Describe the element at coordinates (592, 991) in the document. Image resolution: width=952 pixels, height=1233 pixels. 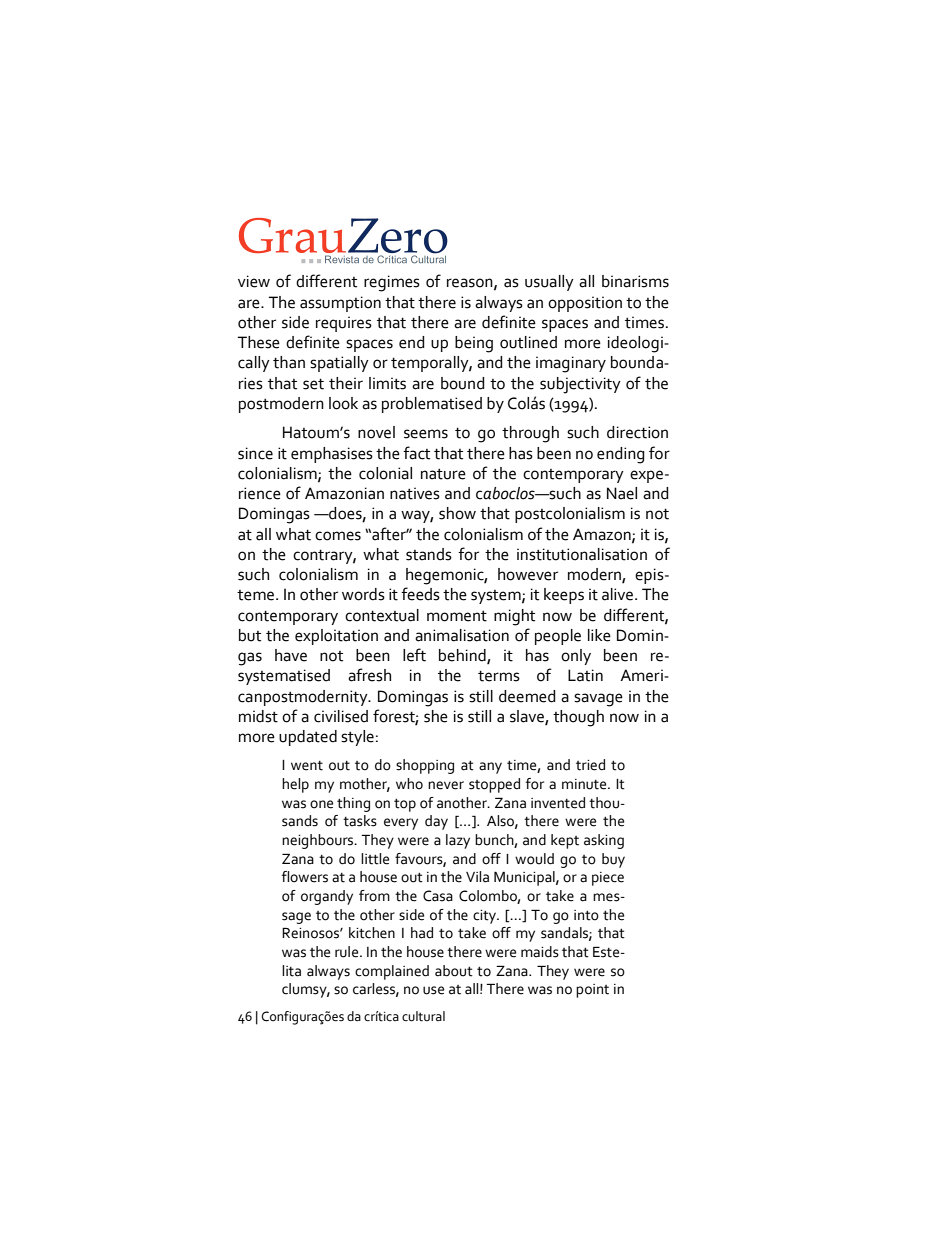
I see `point` at that location.
